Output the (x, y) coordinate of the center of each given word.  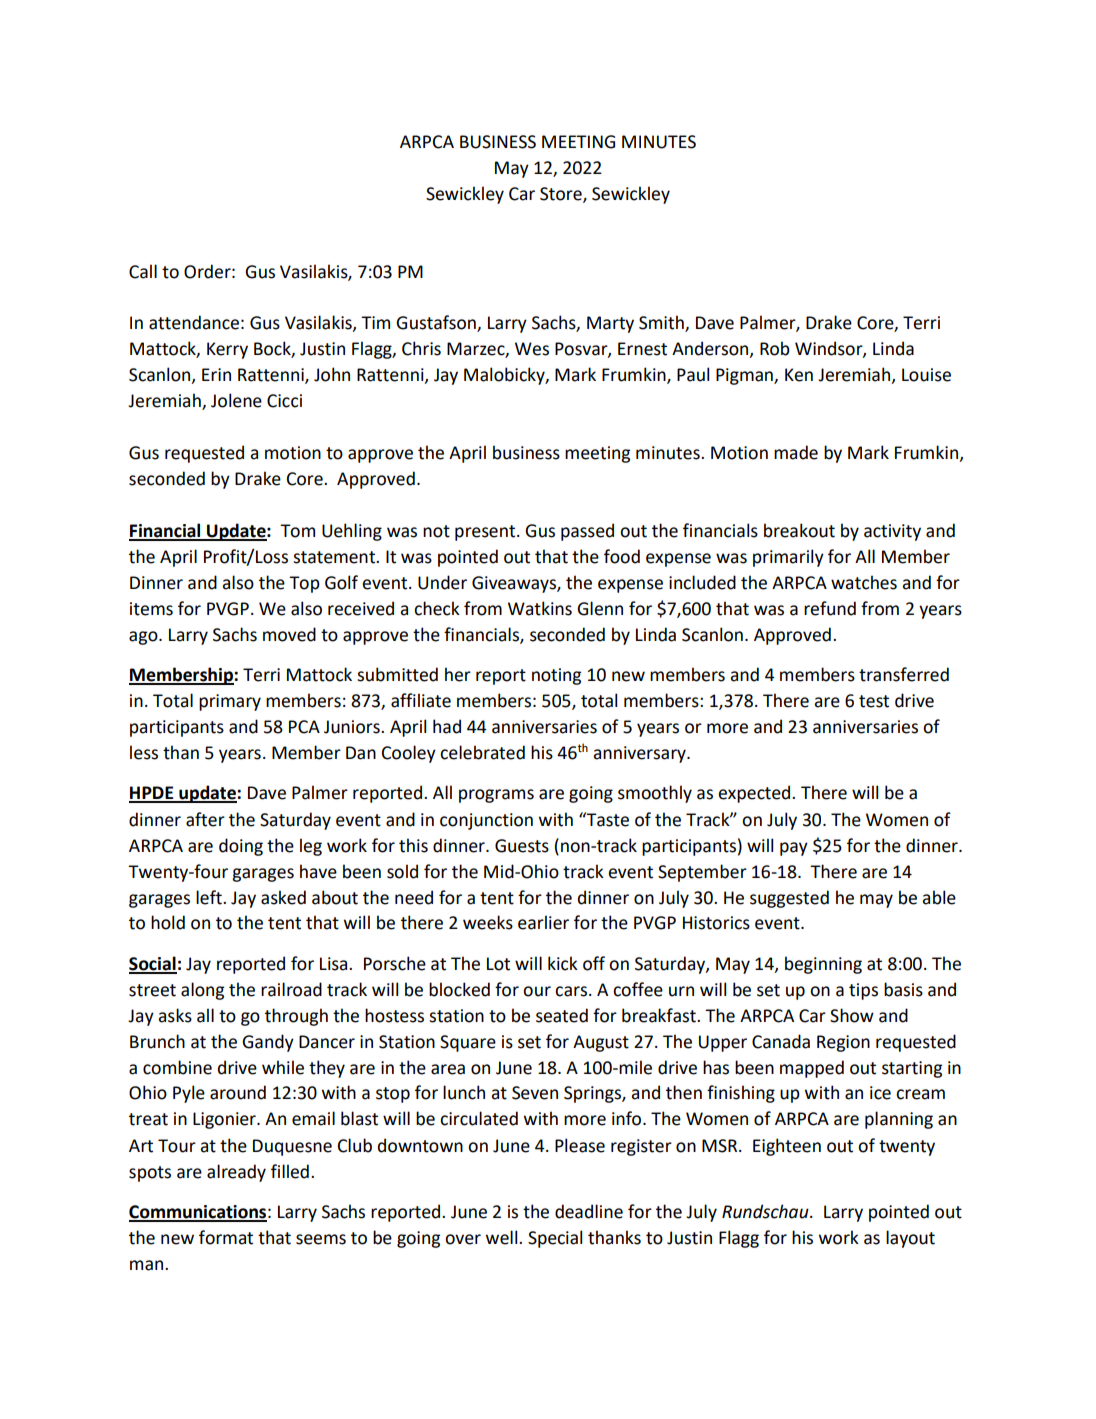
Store (562, 194)
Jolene (236, 400)
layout (910, 1239)
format (226, 1237)
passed (587, 532)
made (796, 452)
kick (563, 963)
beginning (823, 965)
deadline (589, 1211)
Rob (775, 348)
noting (556, 676)
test (874, 701)
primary (230, 702)
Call (143, 271)
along (202, 991)
